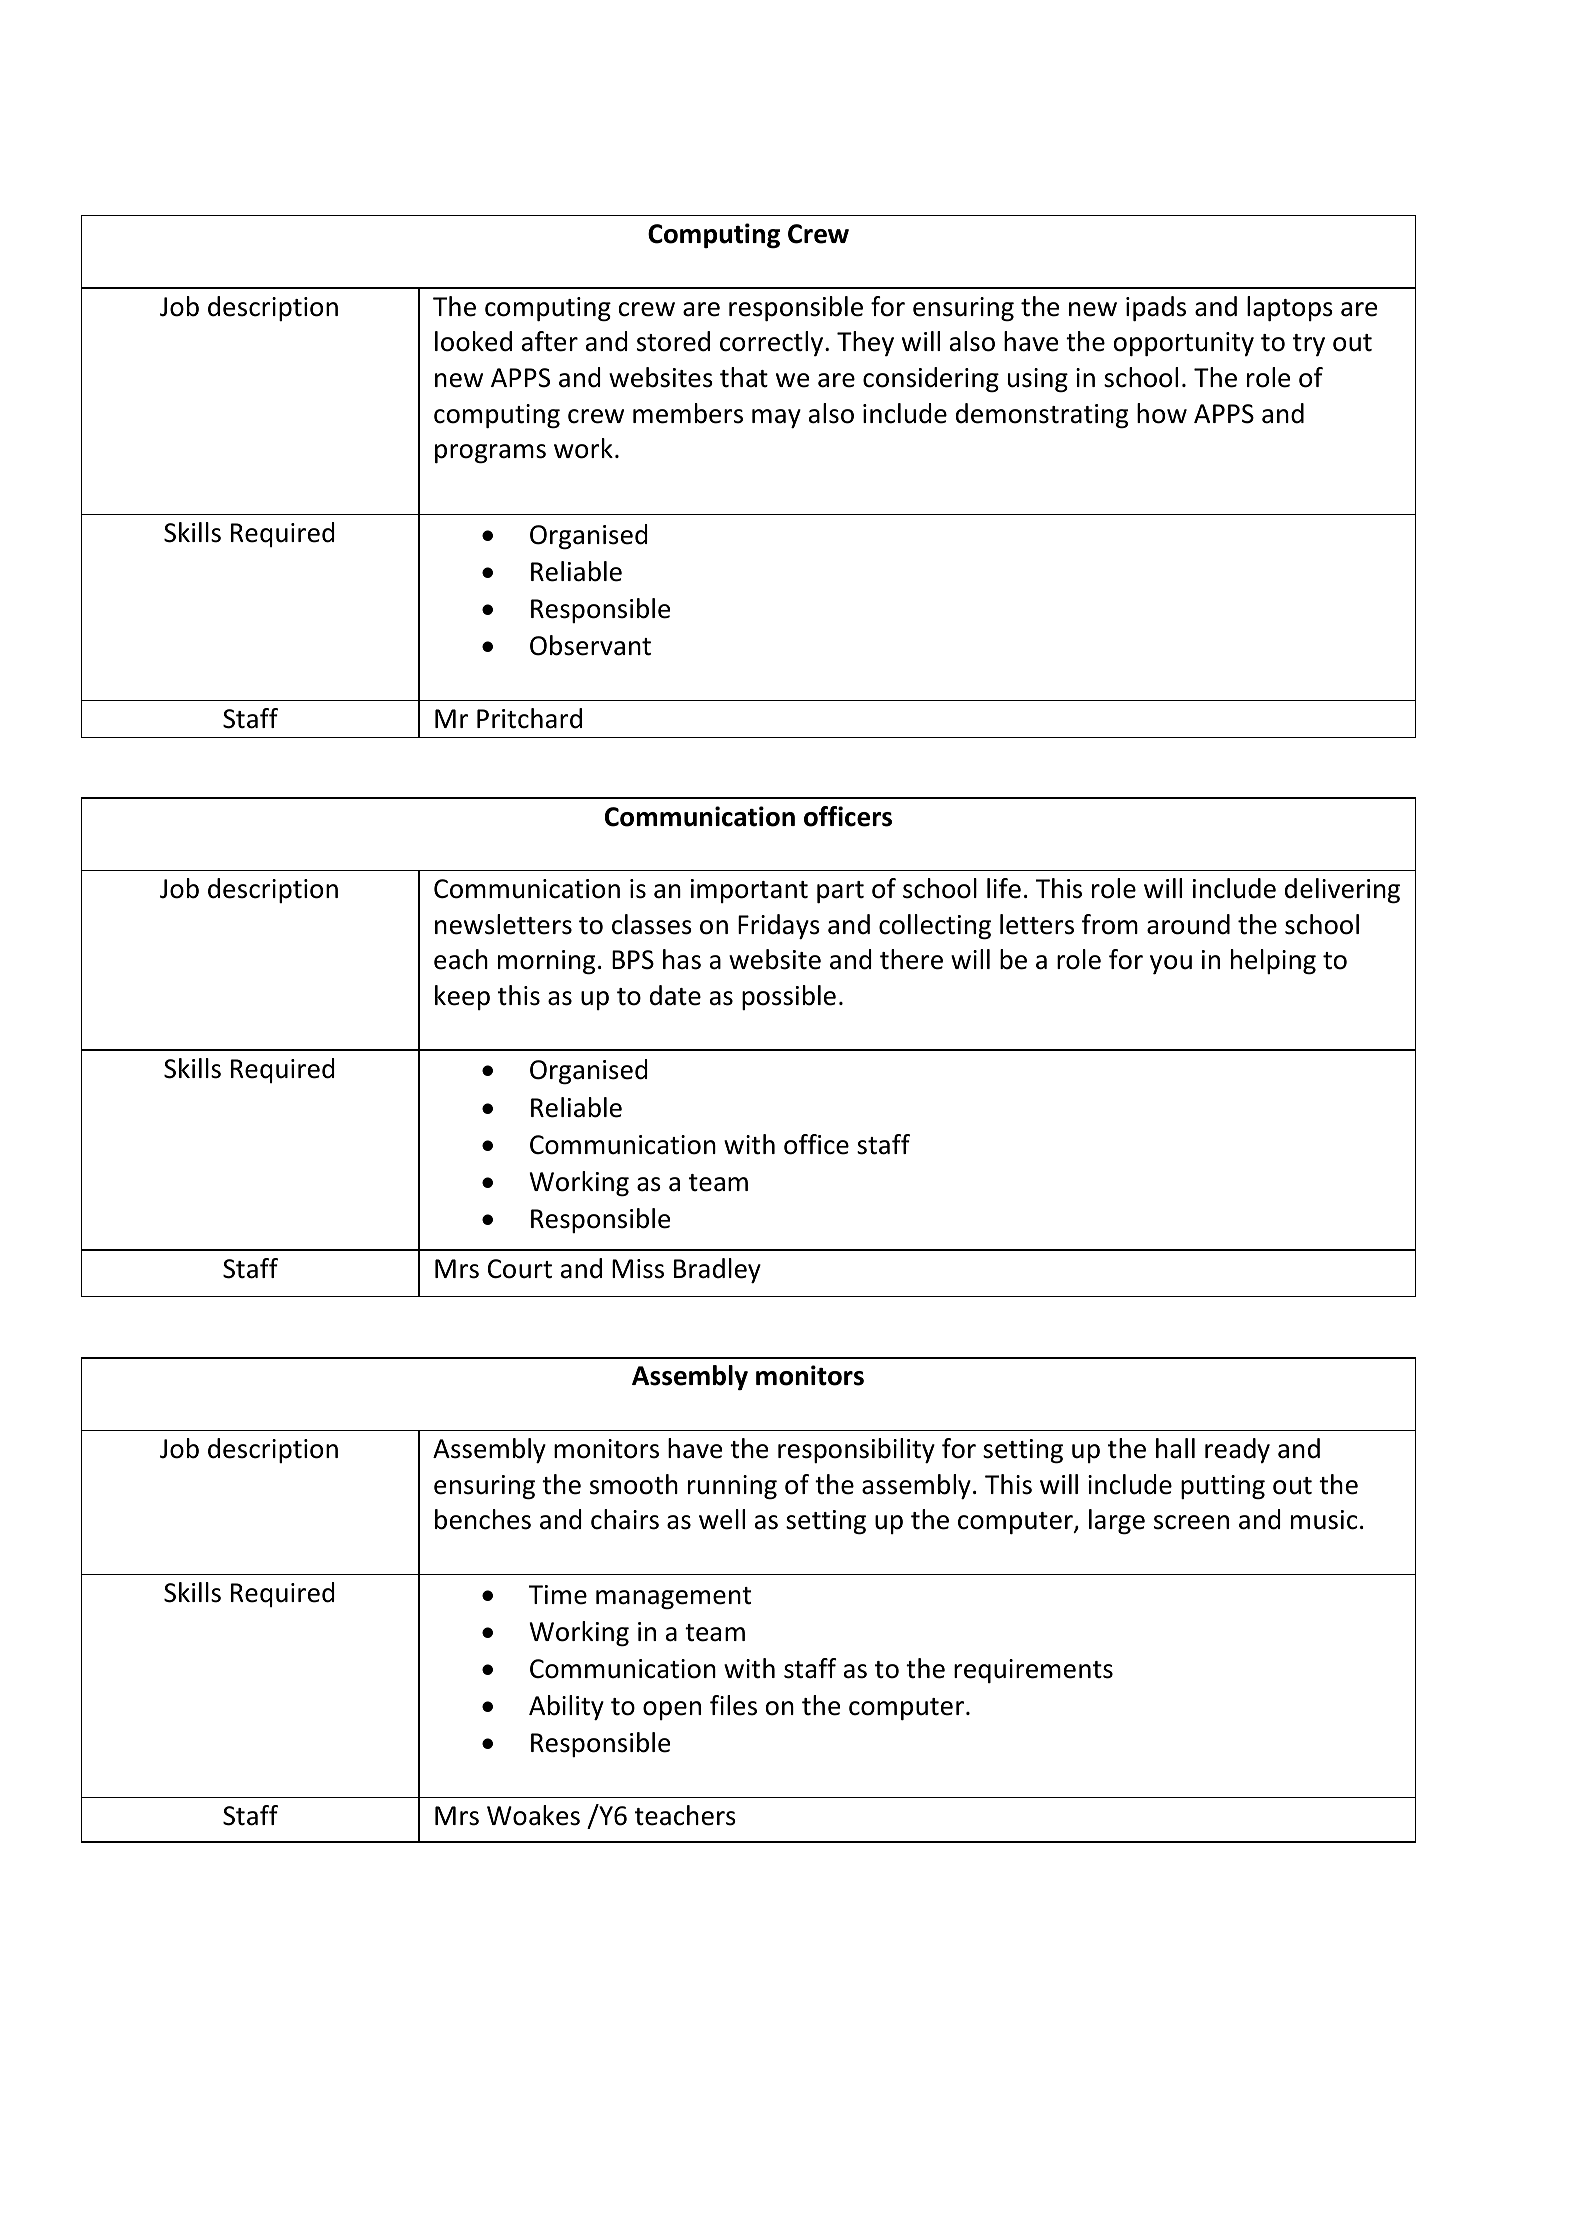 The image size is (1579, 2233). I want to click on They, so click(865, 343).
